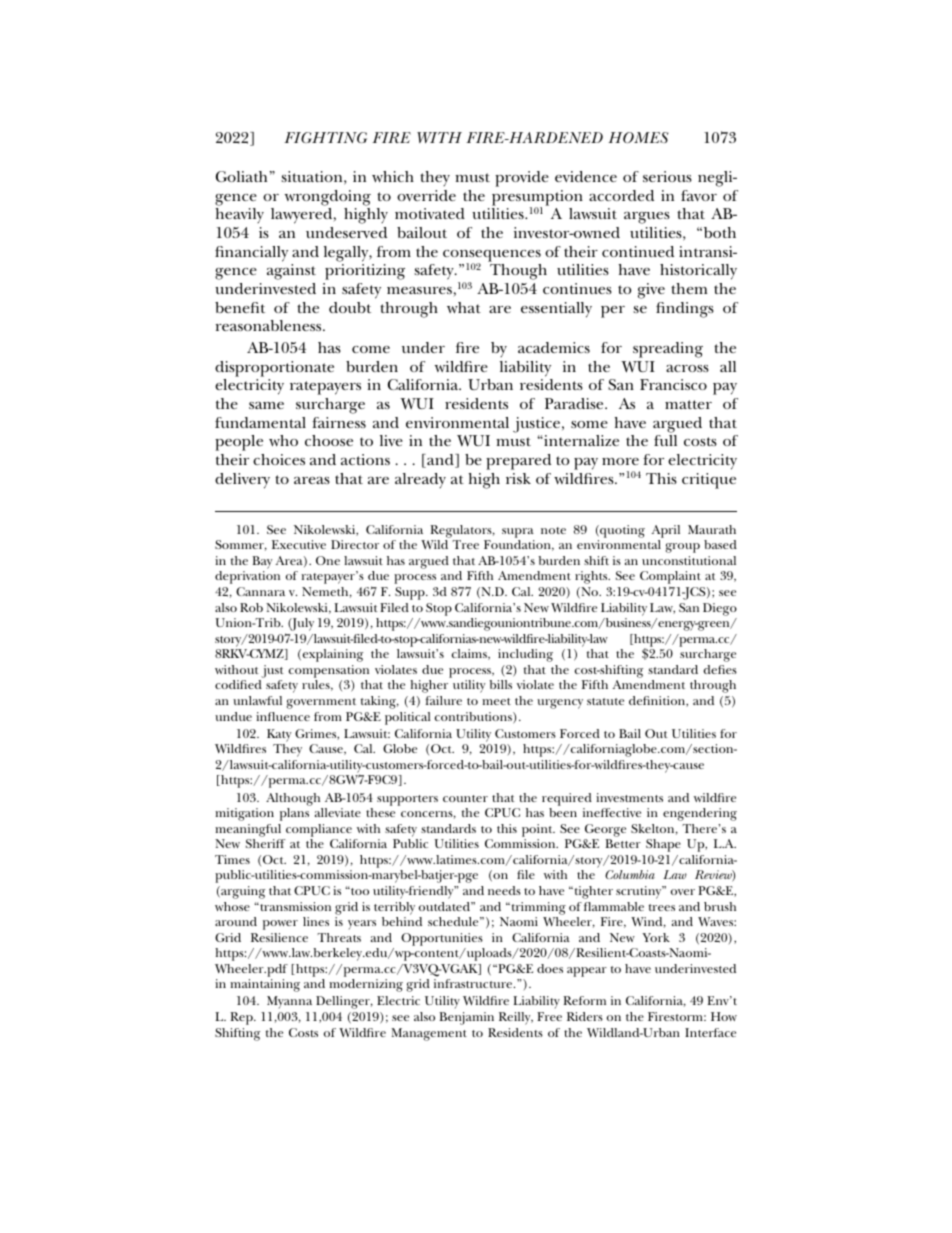  Describe the element at coordinates (667, 176) in the document. I see `serious` at that location.
